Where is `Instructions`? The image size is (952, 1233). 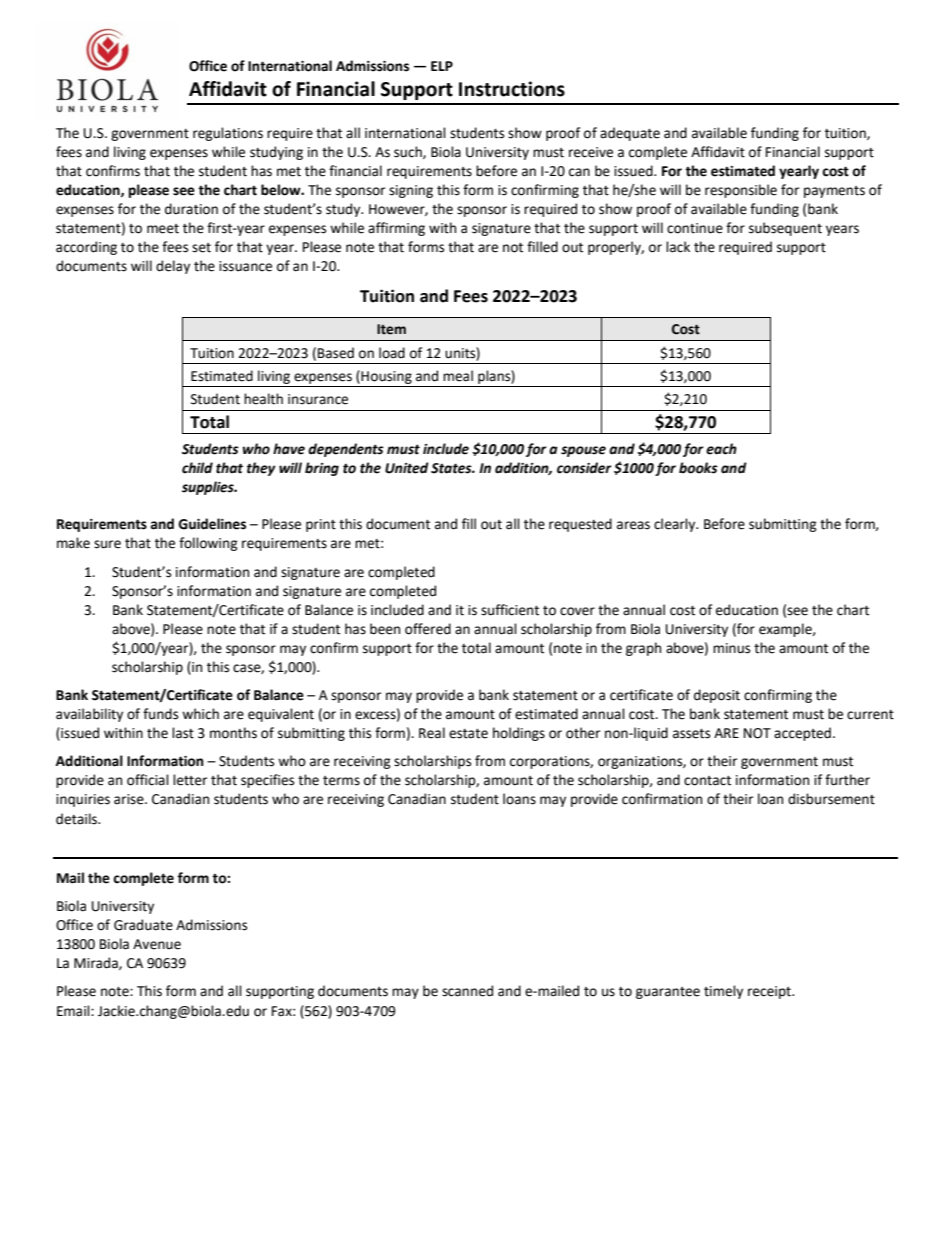
Instructions is located at coordinates (512, 89).
